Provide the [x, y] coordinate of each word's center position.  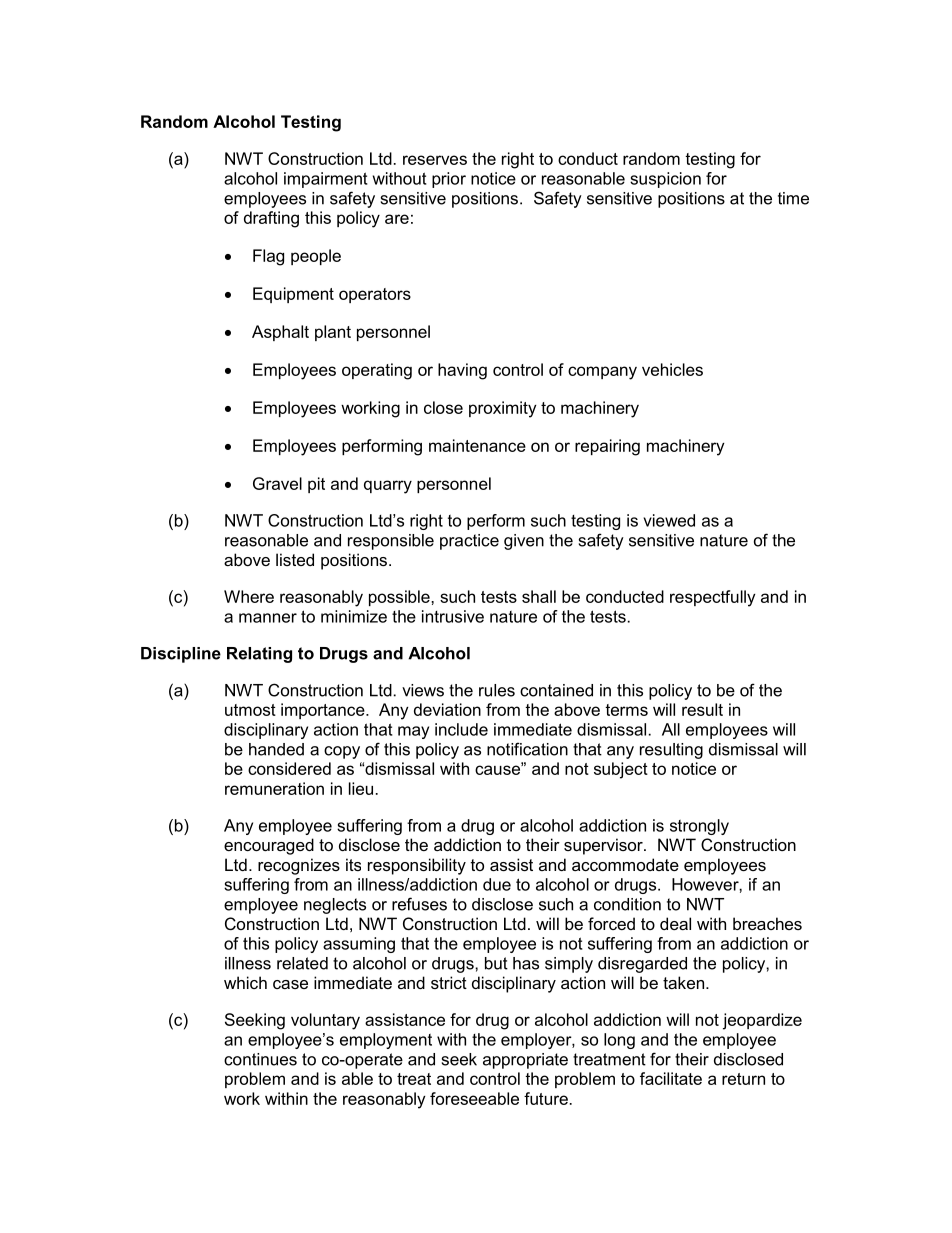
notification [527, 749]
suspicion [665, 180]
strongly [699, 827]
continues [260, 1059]
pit [316, 485]
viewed [669, 520]
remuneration [274, 788]
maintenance [477, 445]
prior [449, 180]
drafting [271, 219]
